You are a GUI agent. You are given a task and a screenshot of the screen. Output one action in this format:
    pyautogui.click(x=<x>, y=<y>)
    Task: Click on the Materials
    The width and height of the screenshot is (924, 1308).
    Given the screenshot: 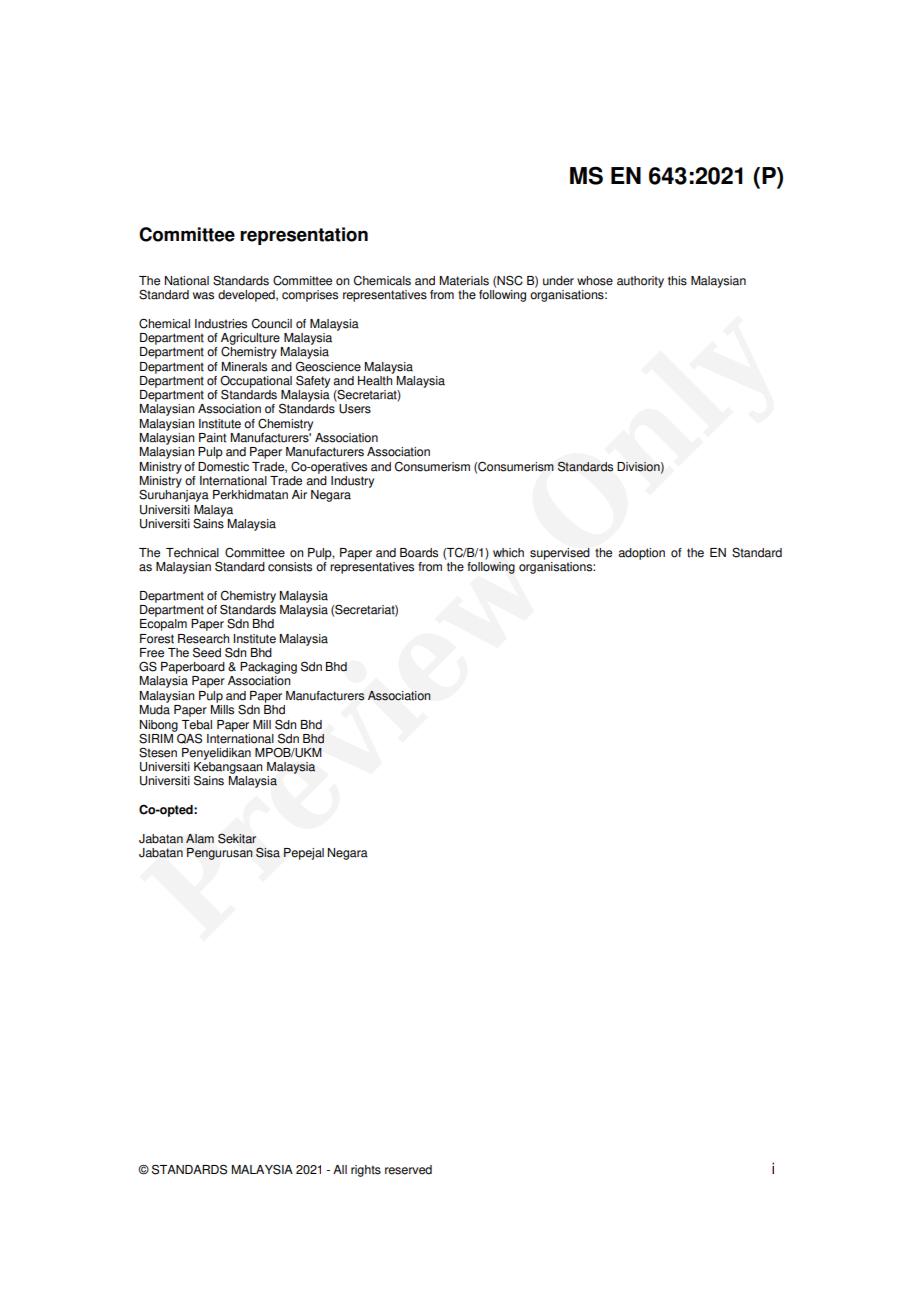 What is the action you would take?
    pyautogui.click(x=464, y=281)
